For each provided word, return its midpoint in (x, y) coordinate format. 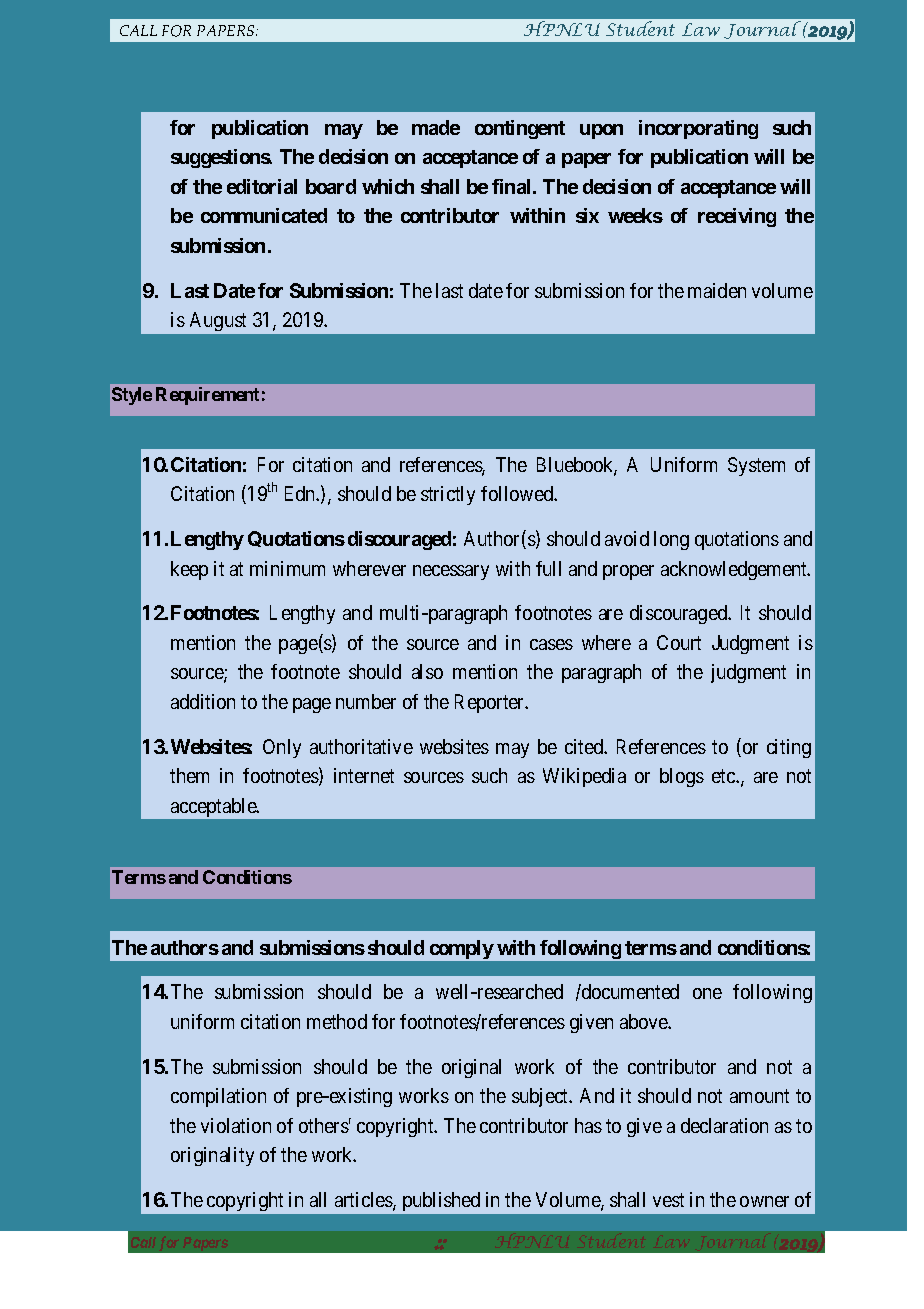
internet (364, 775)
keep (189, 570)
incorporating (698, 129)
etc (724, 776)
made (436, 127)
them (189, 775)
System (756, 466)
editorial (262, 186)
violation (236, 1125)
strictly (448, 495)
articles (364, 1201)
